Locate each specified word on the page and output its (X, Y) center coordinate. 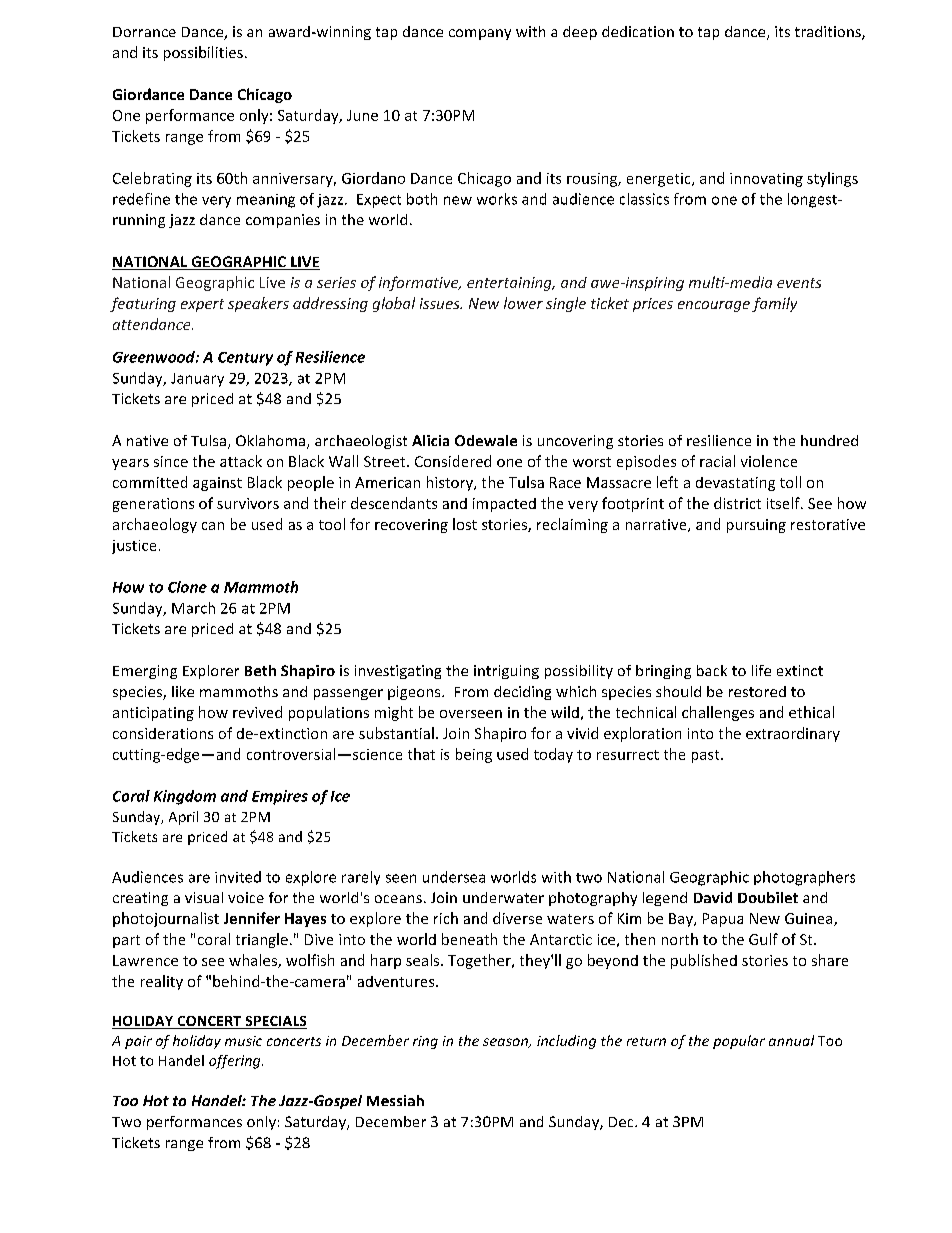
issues (441, 303)
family (774, 304)
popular (739, 1042)
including (566, 1042)
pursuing (756, 526)
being (474, 755)
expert (202, 305)
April (183, 818)
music (243, 1041)
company (480, 34)
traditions (829, 33)
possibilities (203, 53)
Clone (187, 587)
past (707, 756)
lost (465, 524)
